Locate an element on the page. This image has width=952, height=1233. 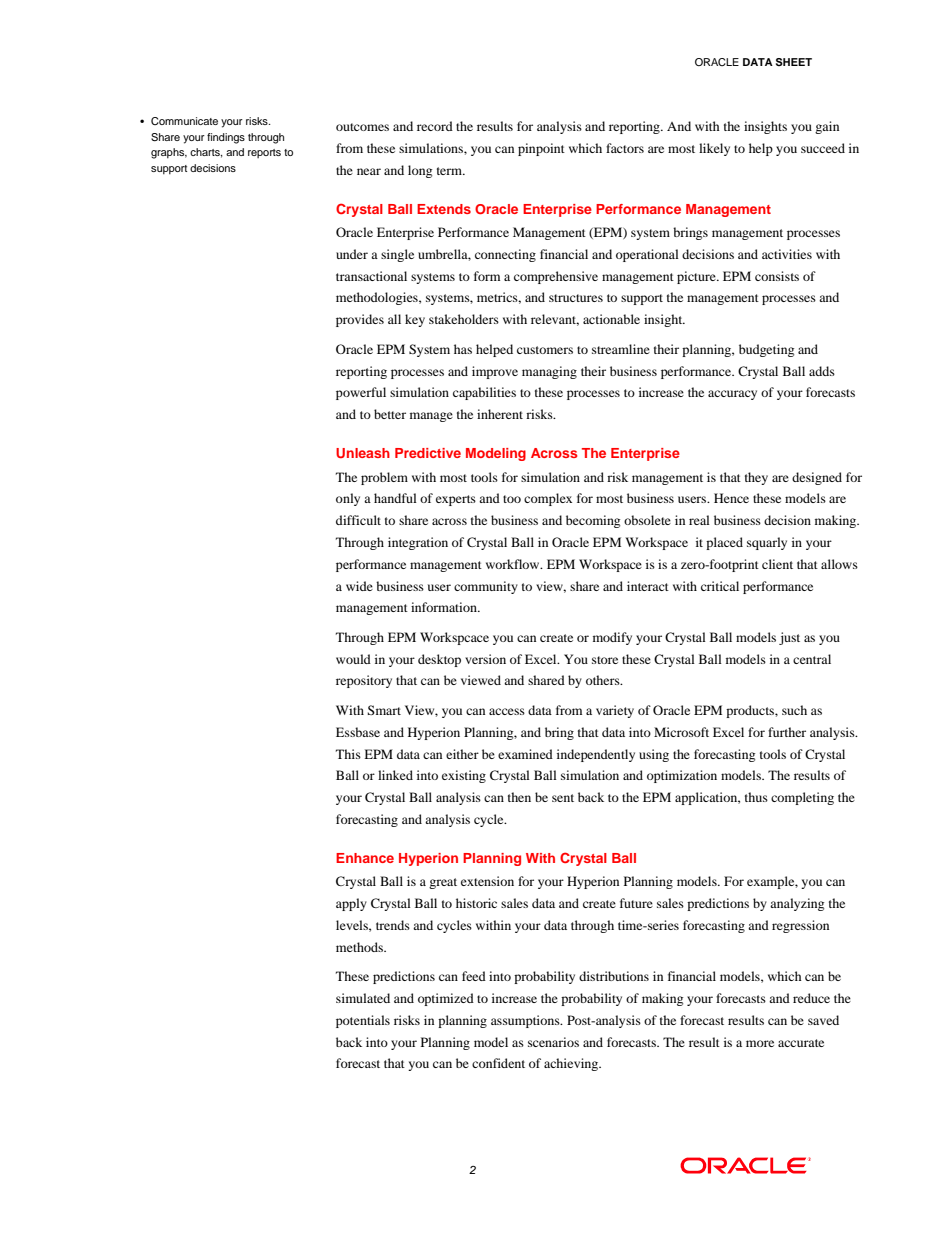
record is located at coordinates (435, 126).
